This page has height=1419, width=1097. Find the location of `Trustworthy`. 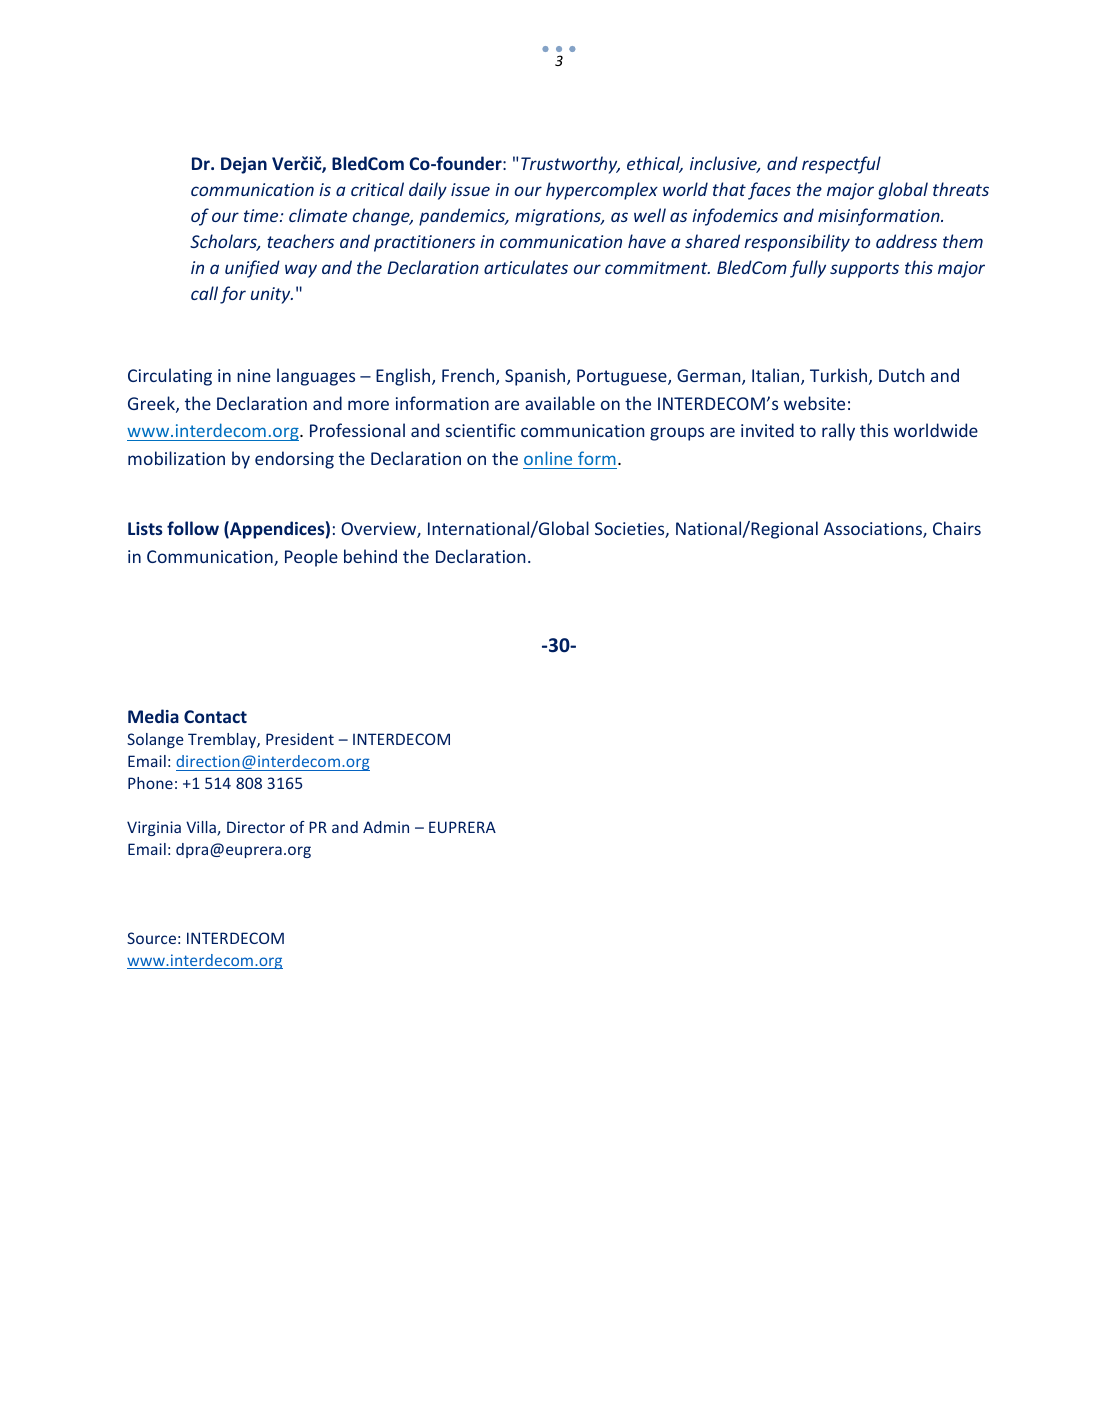

Trustworthy is located at coordinates (570, 165).
